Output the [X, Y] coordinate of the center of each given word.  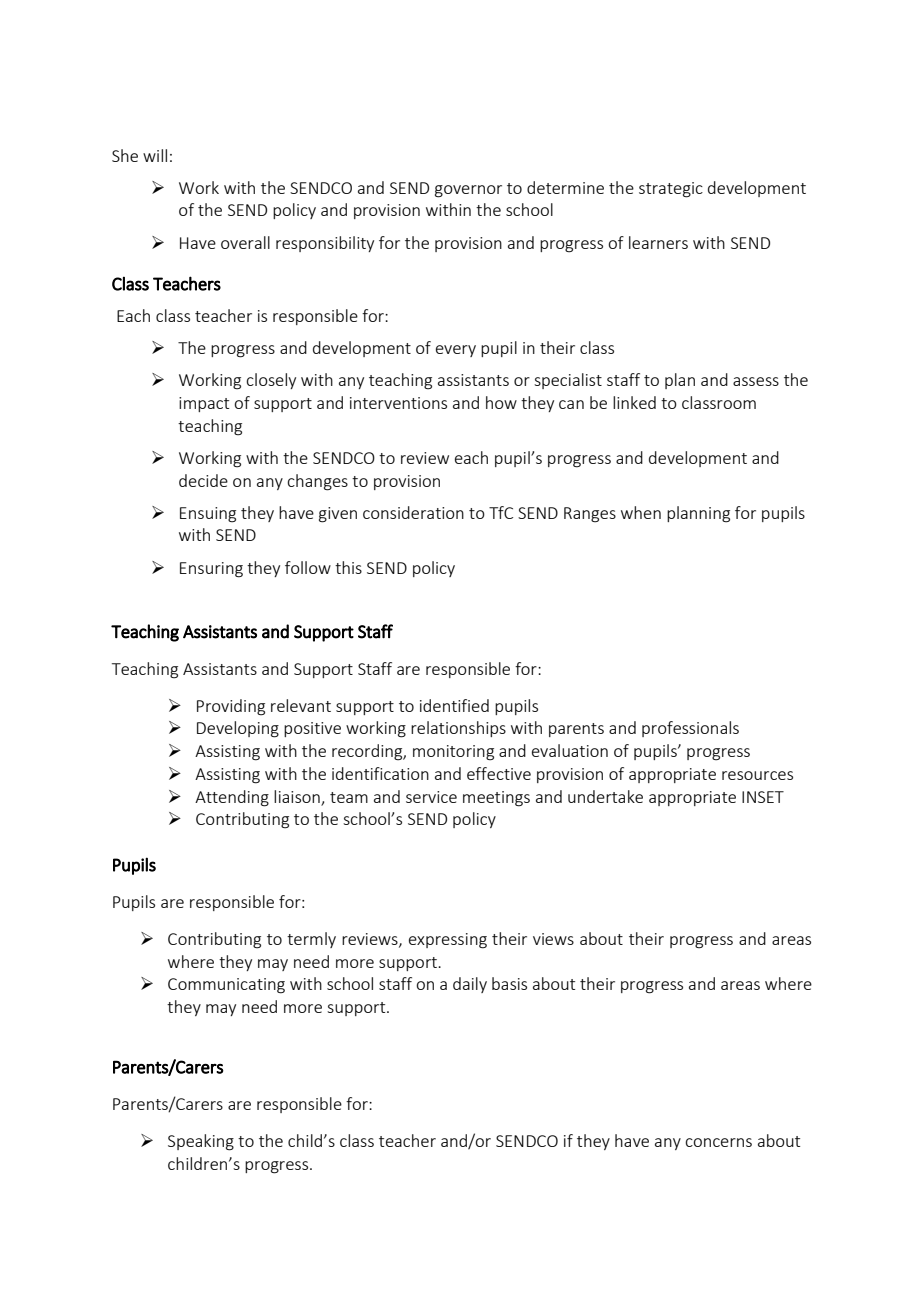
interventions [398, 403]
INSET [763, 797]
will [155, 155]
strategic [671, 190]
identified [454, 705]
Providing [231, 707]
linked [634, 402]
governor [468, 191]
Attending [232, 798]
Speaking [201, 1142]
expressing [448, 941]
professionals [690, 729]
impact [204, 404]
